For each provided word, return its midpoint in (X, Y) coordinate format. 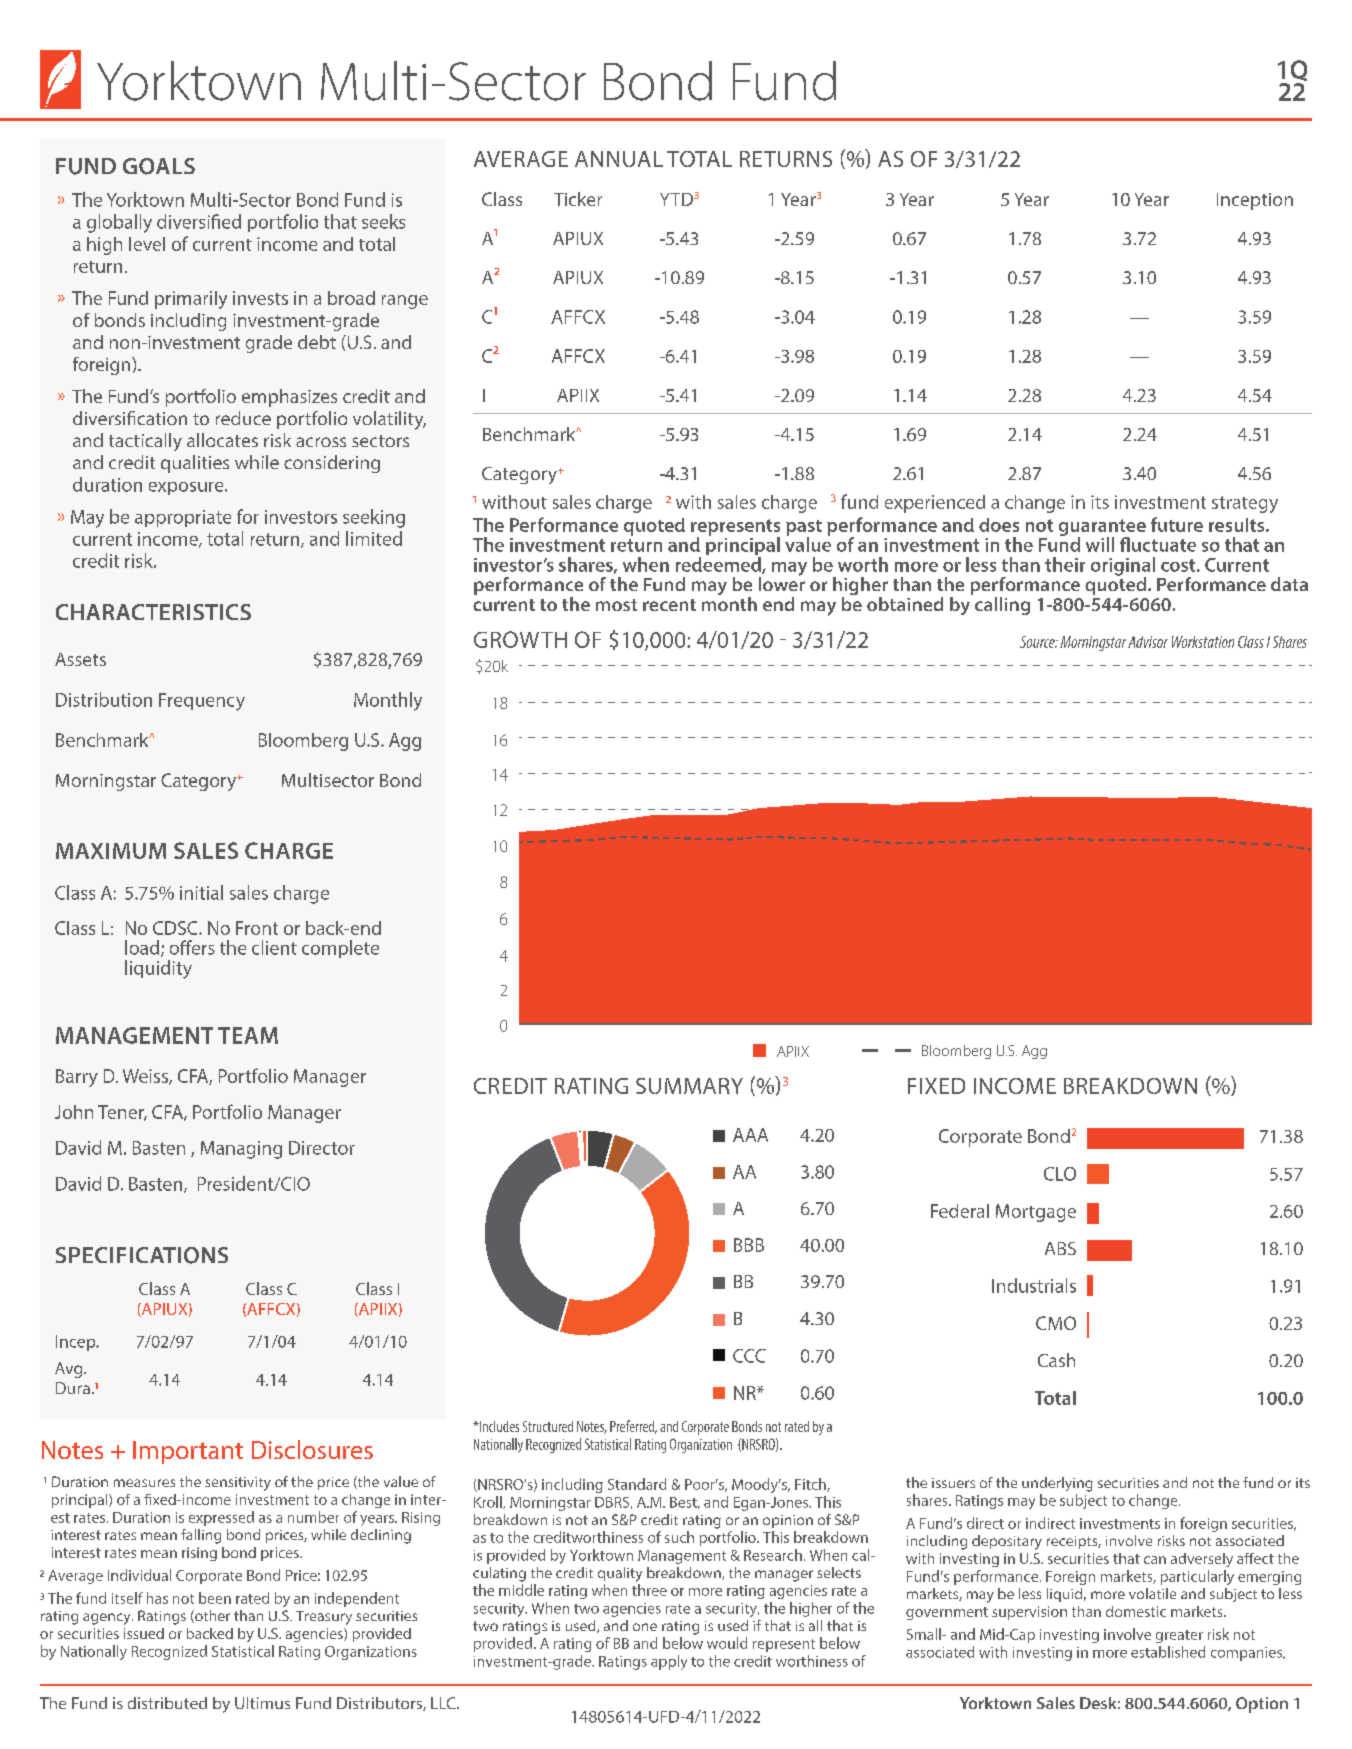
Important (188, 1452)
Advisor (1148, 642)
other (211, 1616)
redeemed (719, 565)
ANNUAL (619, 159)
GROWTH (520, 639)
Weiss (146, 1077)
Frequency (202, 702)
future (1177, 524)
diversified (199, 221)
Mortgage (1036, 1213)
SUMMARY (689, 1086)
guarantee (1102, 528)
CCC (749, 1356)
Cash (1056, 1360)
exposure (187, 488)
